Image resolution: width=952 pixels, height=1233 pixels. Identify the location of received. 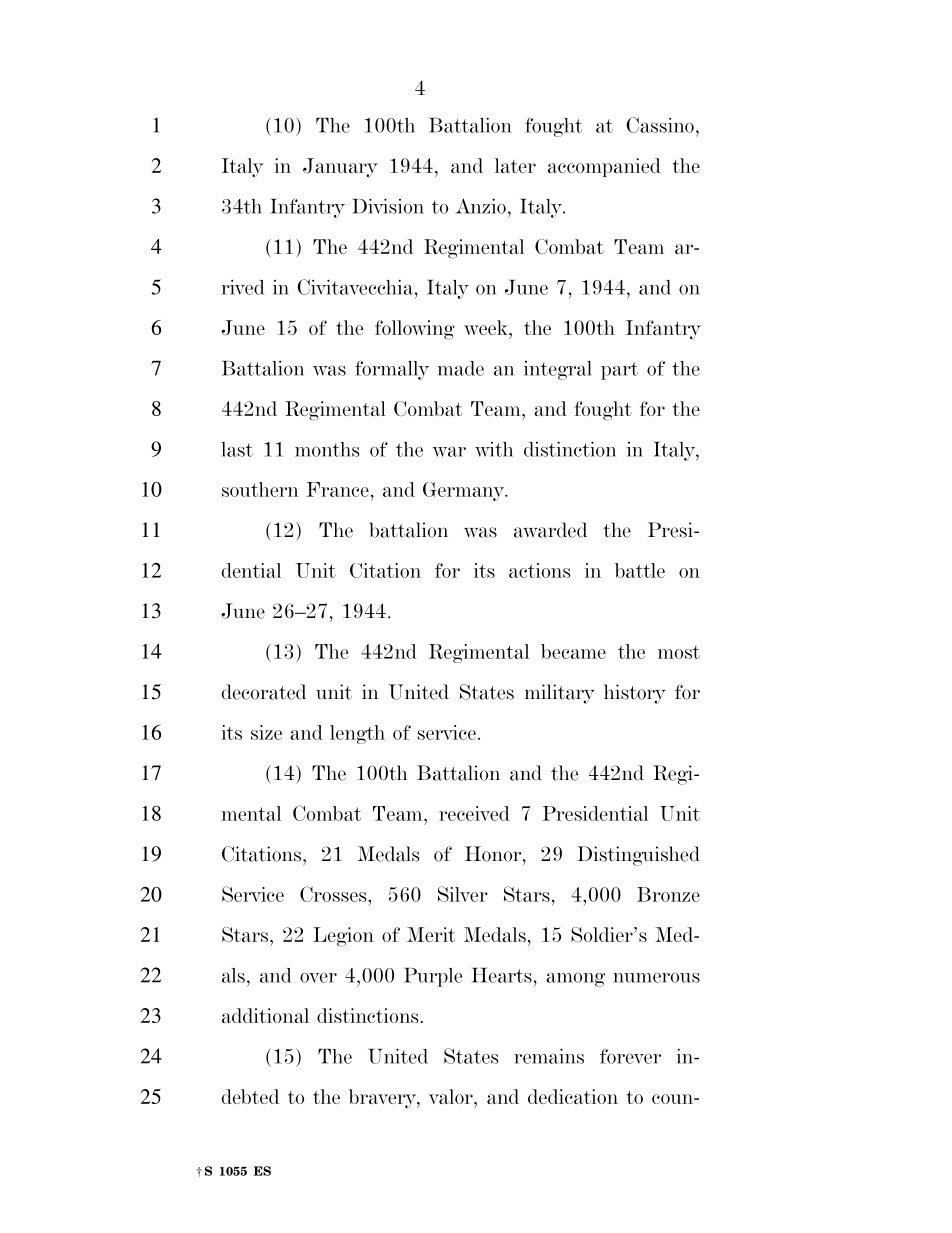
(474, 813).
